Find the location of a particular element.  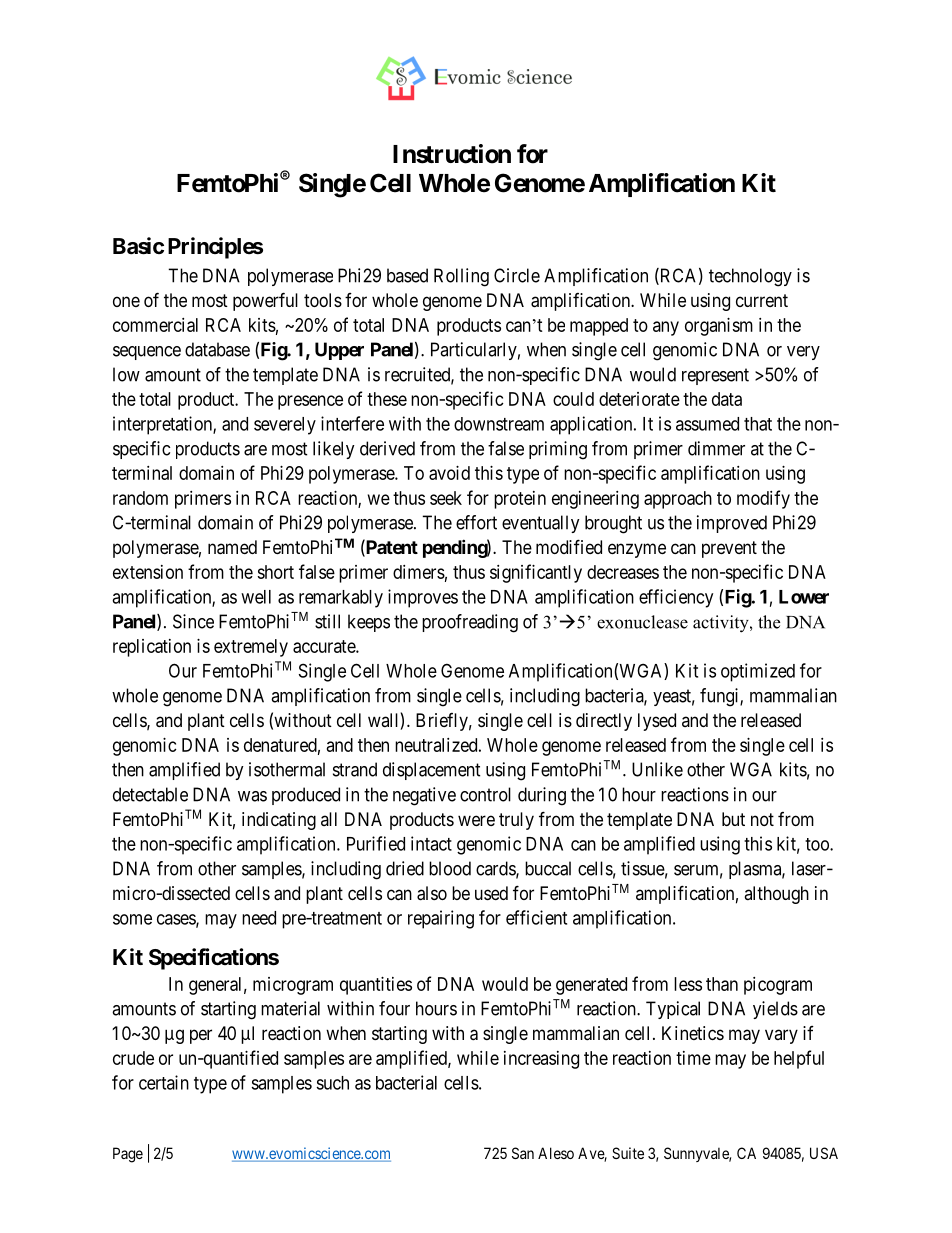

proofreading is located at coordinates (470, 623).
